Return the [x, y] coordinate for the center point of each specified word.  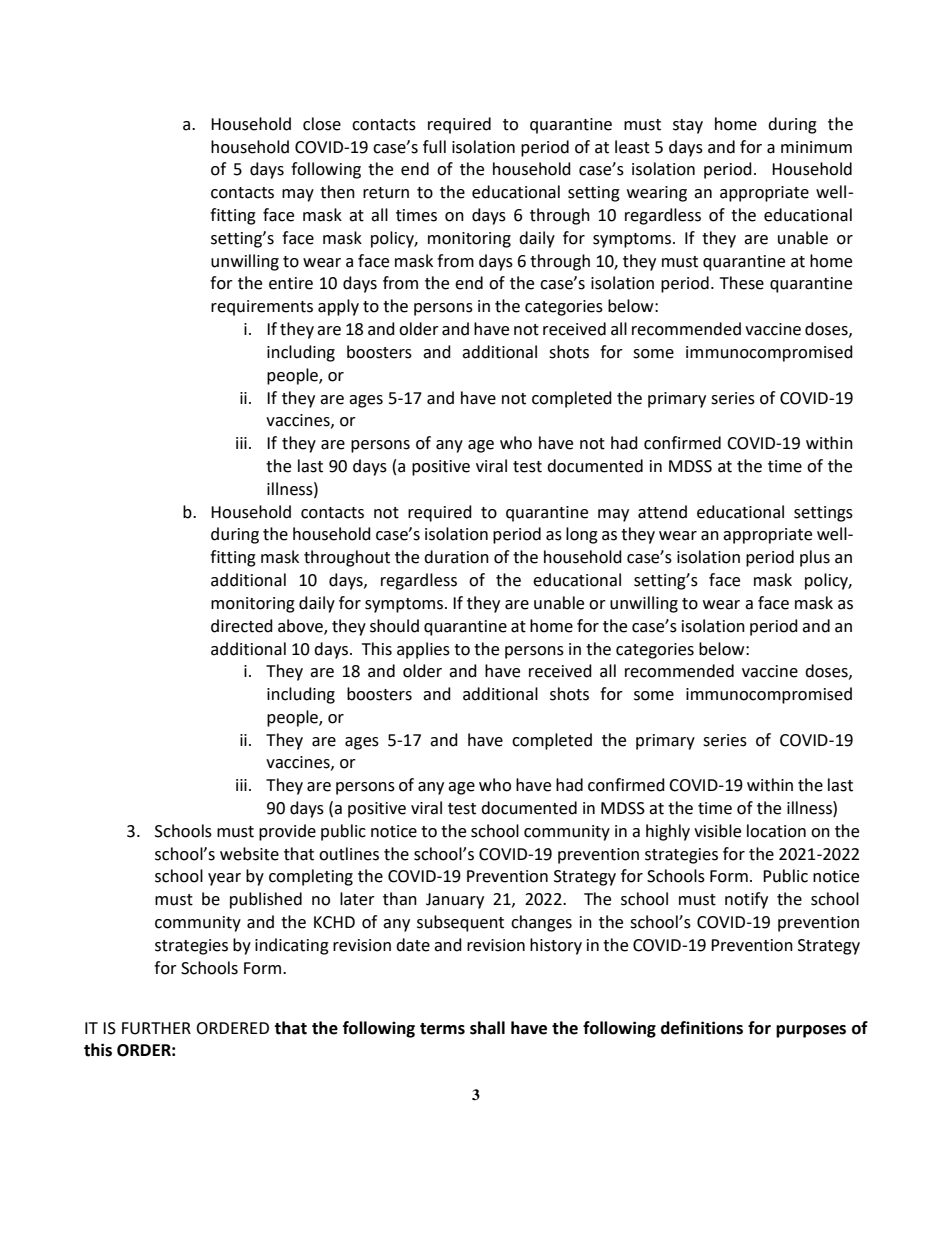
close [322, 124]
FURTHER [156, 1028]
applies [423, 650]
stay [688, 126]
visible [717, 831]
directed [242, 626]
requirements [262, 308]
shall [487, 1028]
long [582, 535]
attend [662, 512]
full [434, 147]
